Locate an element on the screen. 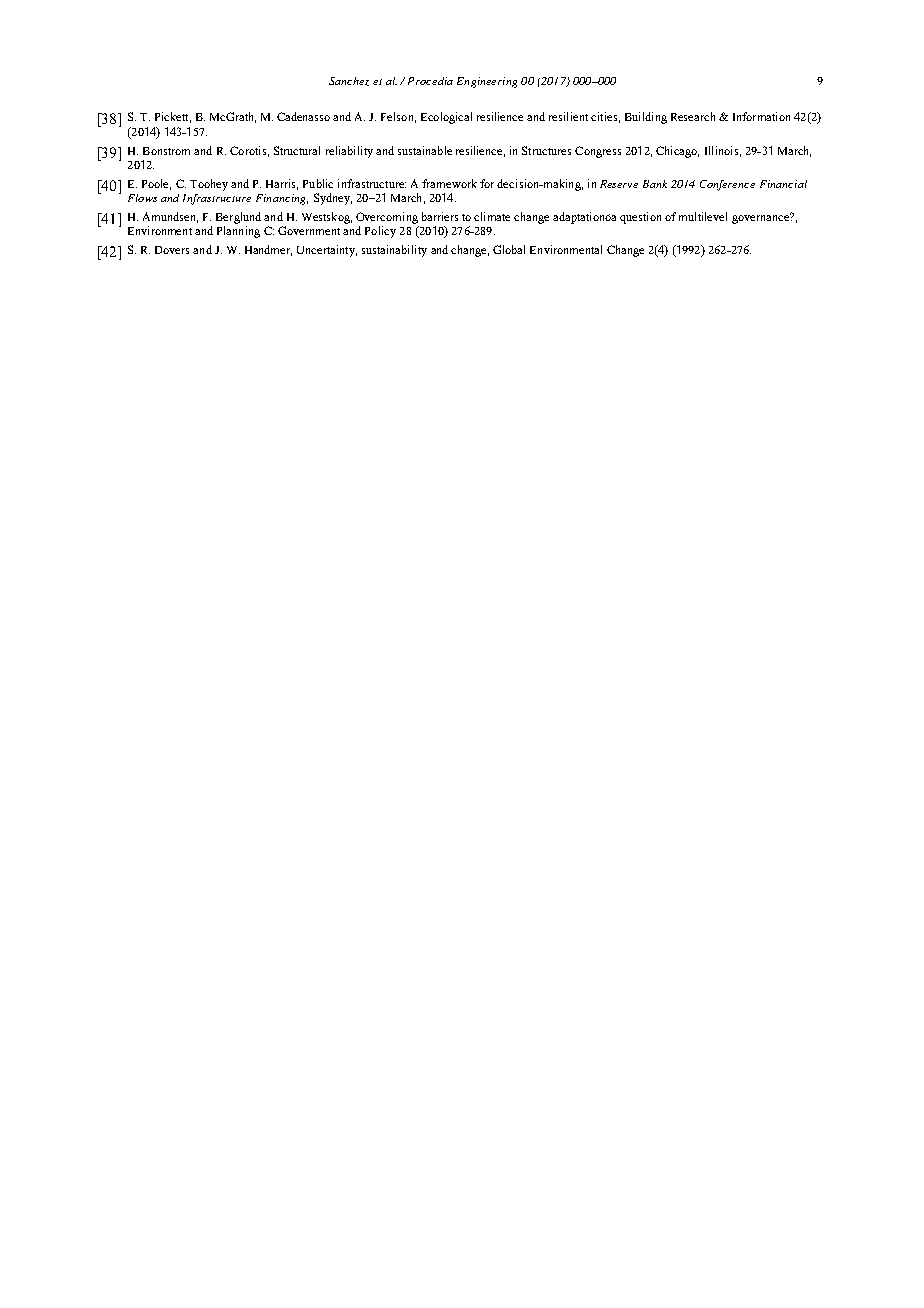  Planning is located at coordinates (238, 232).
